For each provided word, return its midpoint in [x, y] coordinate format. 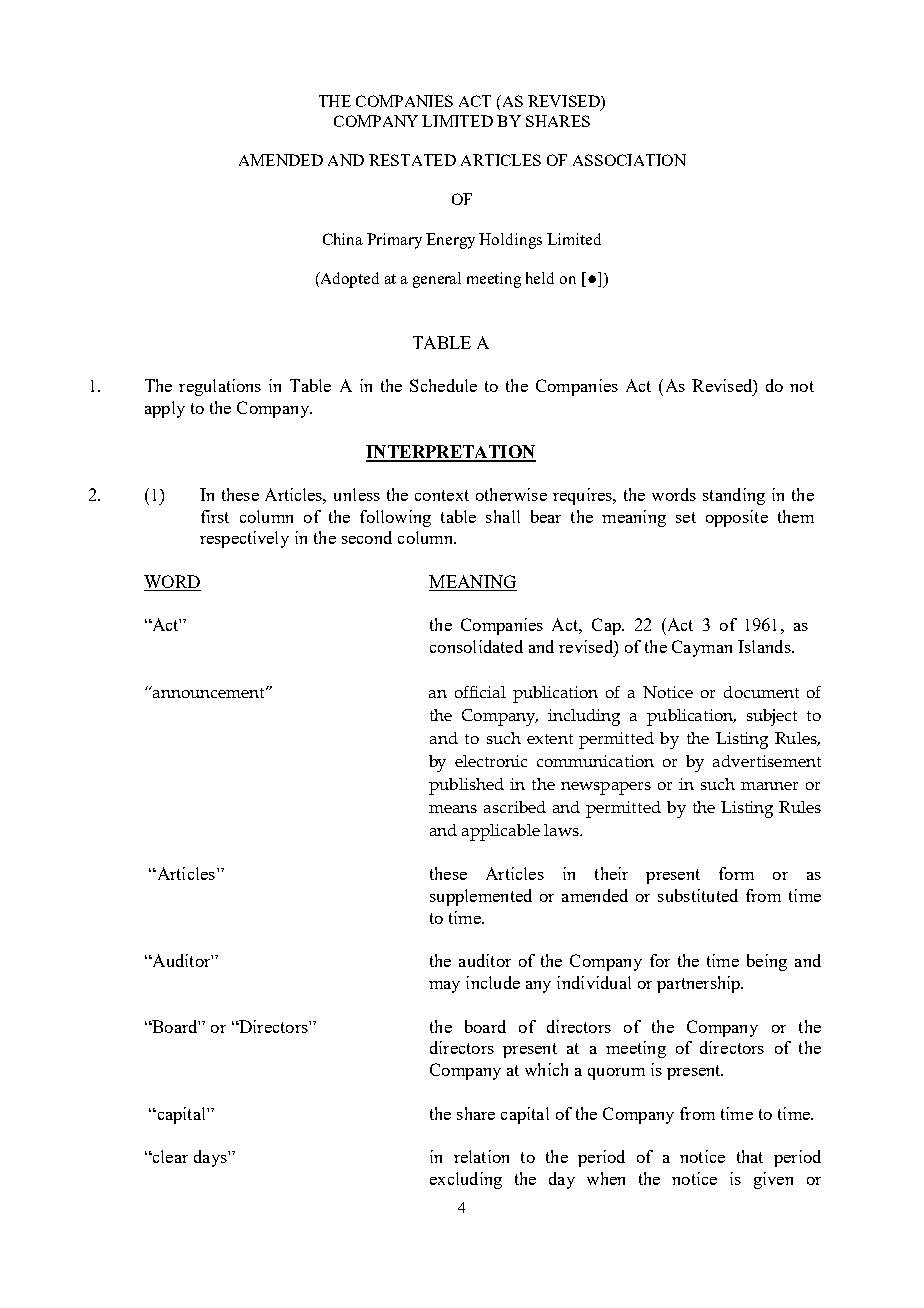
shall [503, 516]
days [211, 1158]
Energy [450, 241]
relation [481, 1156]
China [343, 239]
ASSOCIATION [629, 160]
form [736, 873]
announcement [209, 692]
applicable [501, 832]
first [215, 516]
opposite [737, 518]
